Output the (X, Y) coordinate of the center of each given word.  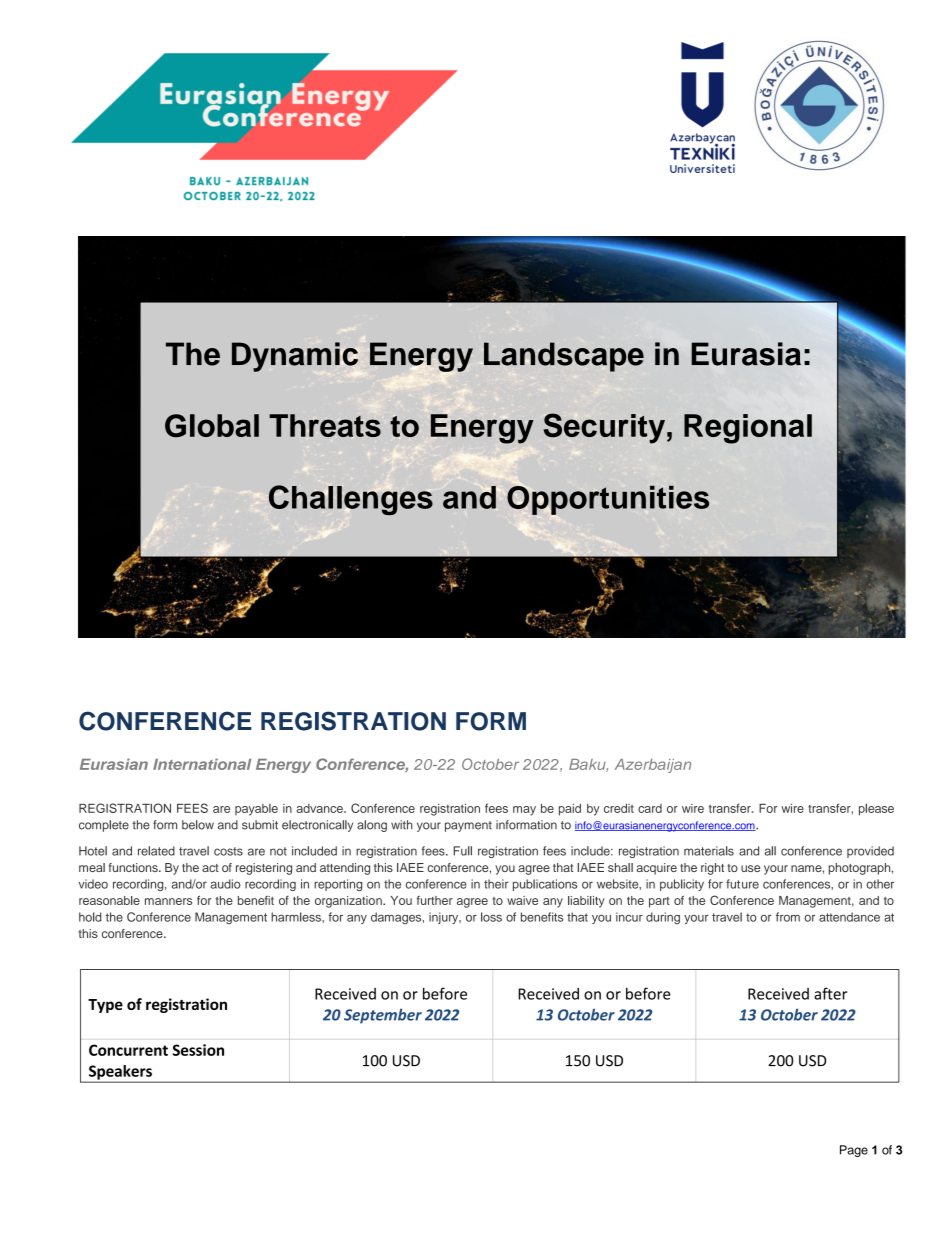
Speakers (120, 1073)
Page (854, 1151)
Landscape (564, 357)
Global (212, 426)
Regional (748, 429)
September (383, 1016)
